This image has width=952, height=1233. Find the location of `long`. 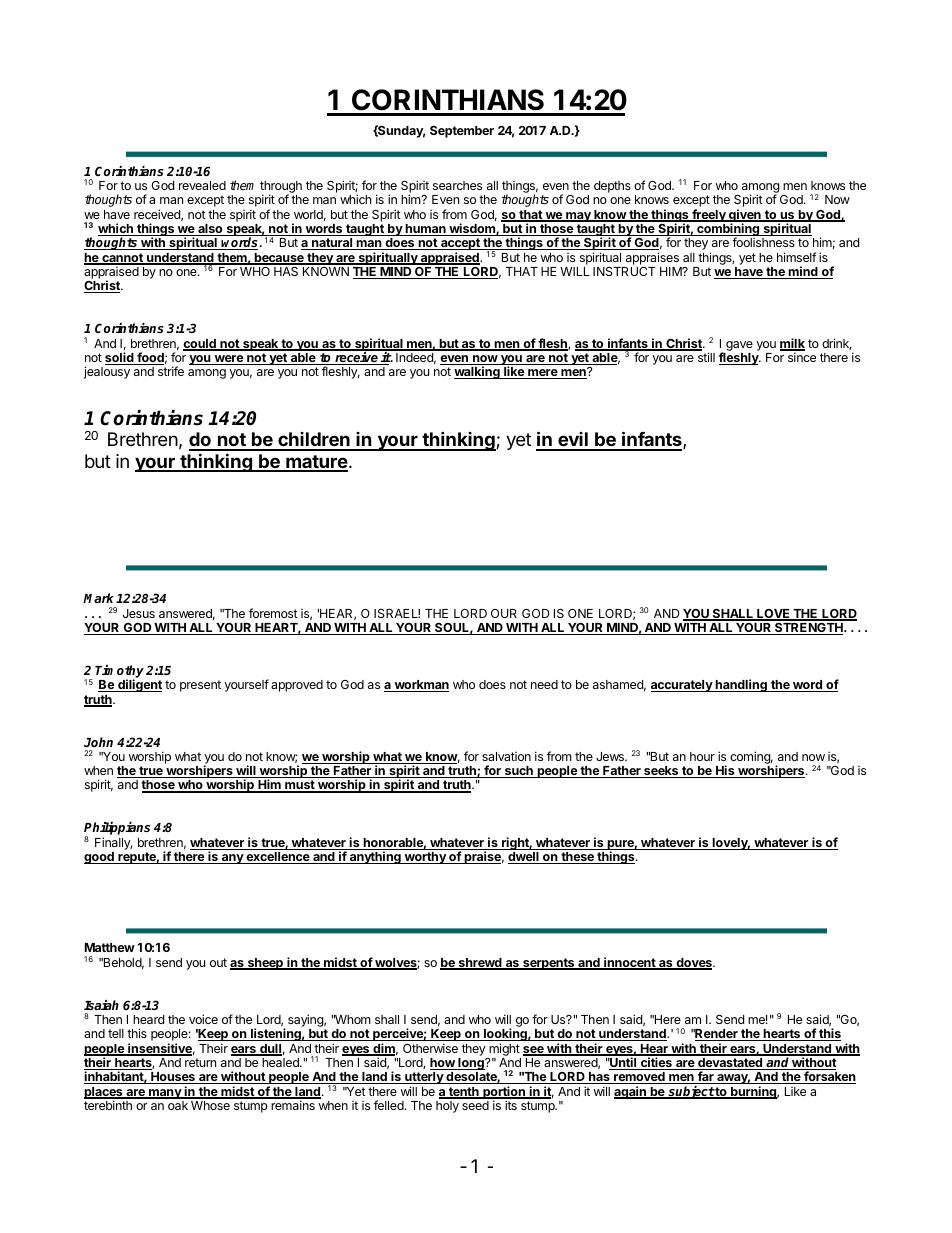

long is located at coordinates (471, 1064).
